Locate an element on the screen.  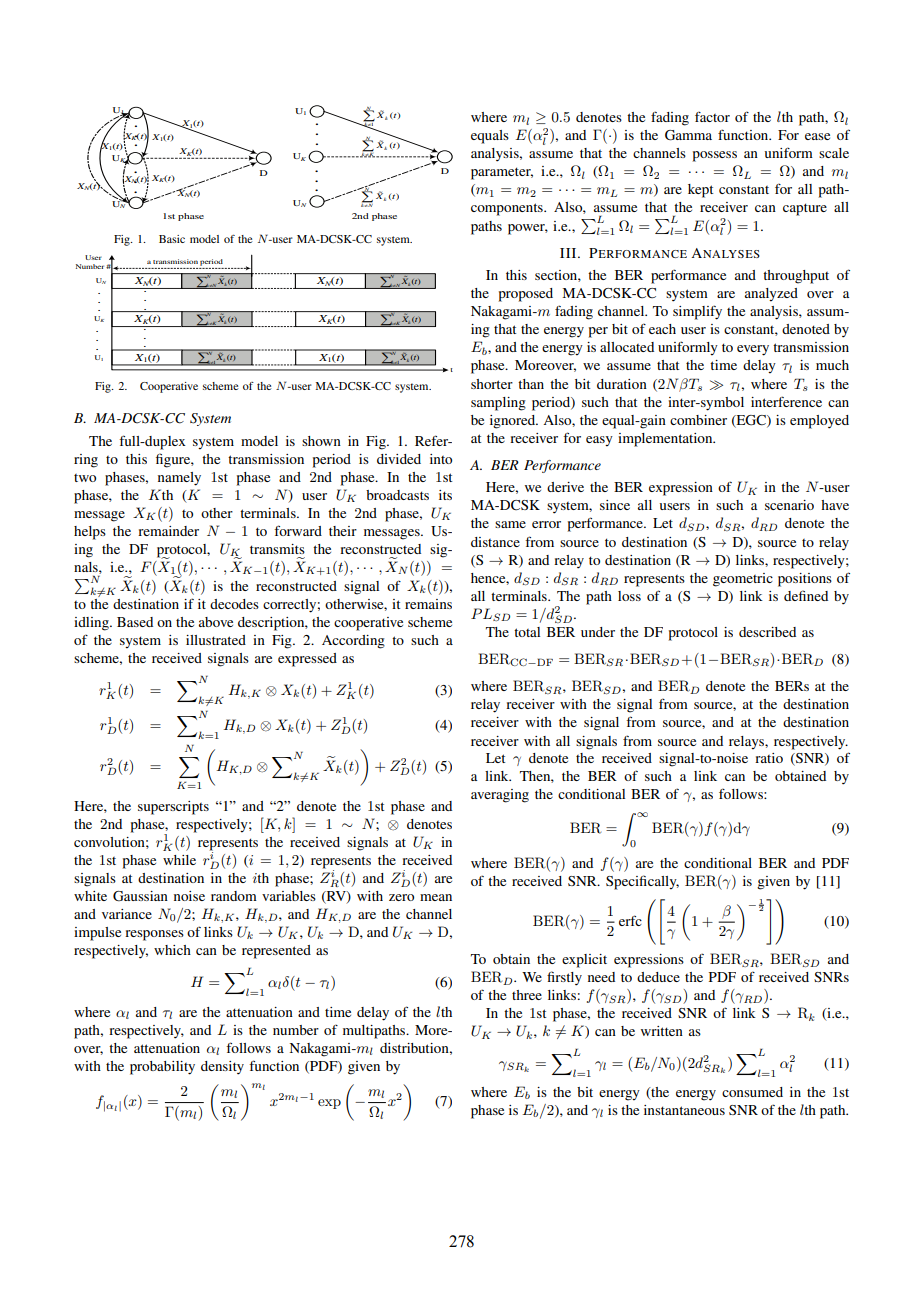
III is located at coordinates (569, 253).
